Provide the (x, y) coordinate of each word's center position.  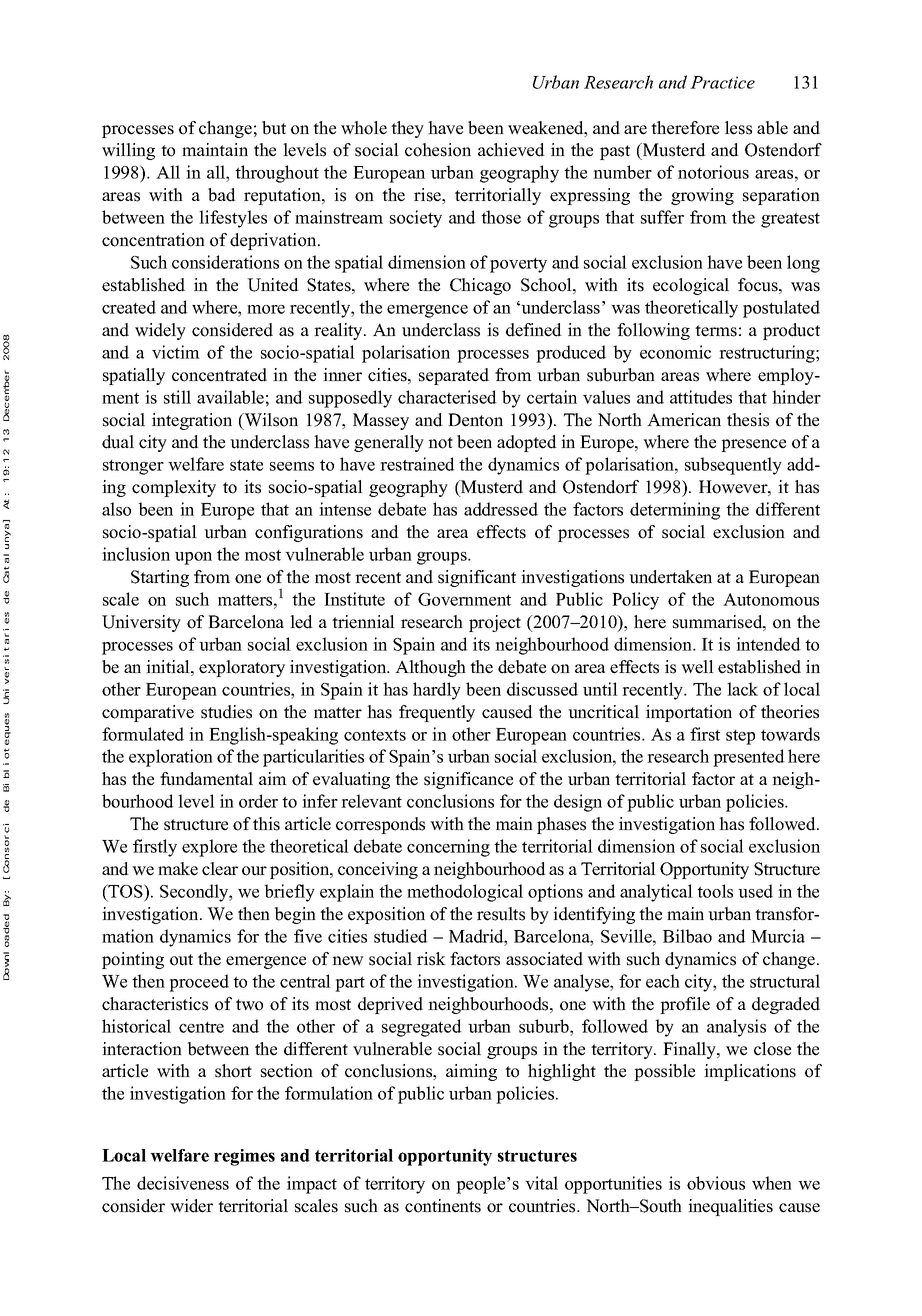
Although (430, 668)
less (738, 128)
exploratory (242, 668)
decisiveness (183, 1183)
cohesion (438, 150)
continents (443, 1206)
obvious (716, 1183)
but (274, 128)
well (697, 667)
